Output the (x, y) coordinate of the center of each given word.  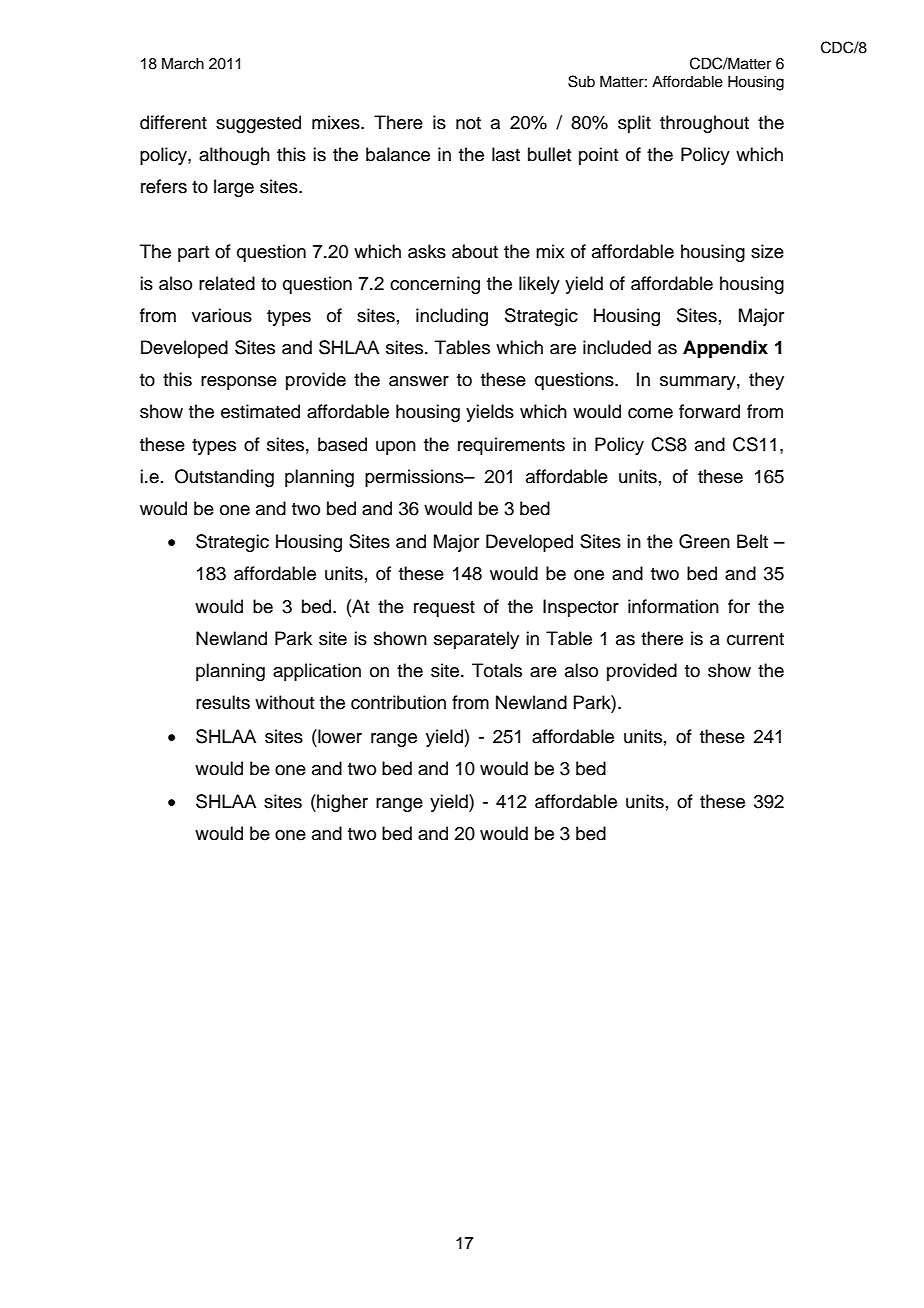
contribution (398, 702)
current (755, 639)
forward (709, 411)
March (183, 63)
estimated (260, 411)
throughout (704, 124)
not (468, 123)
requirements (511, 446)
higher (341, 803)
